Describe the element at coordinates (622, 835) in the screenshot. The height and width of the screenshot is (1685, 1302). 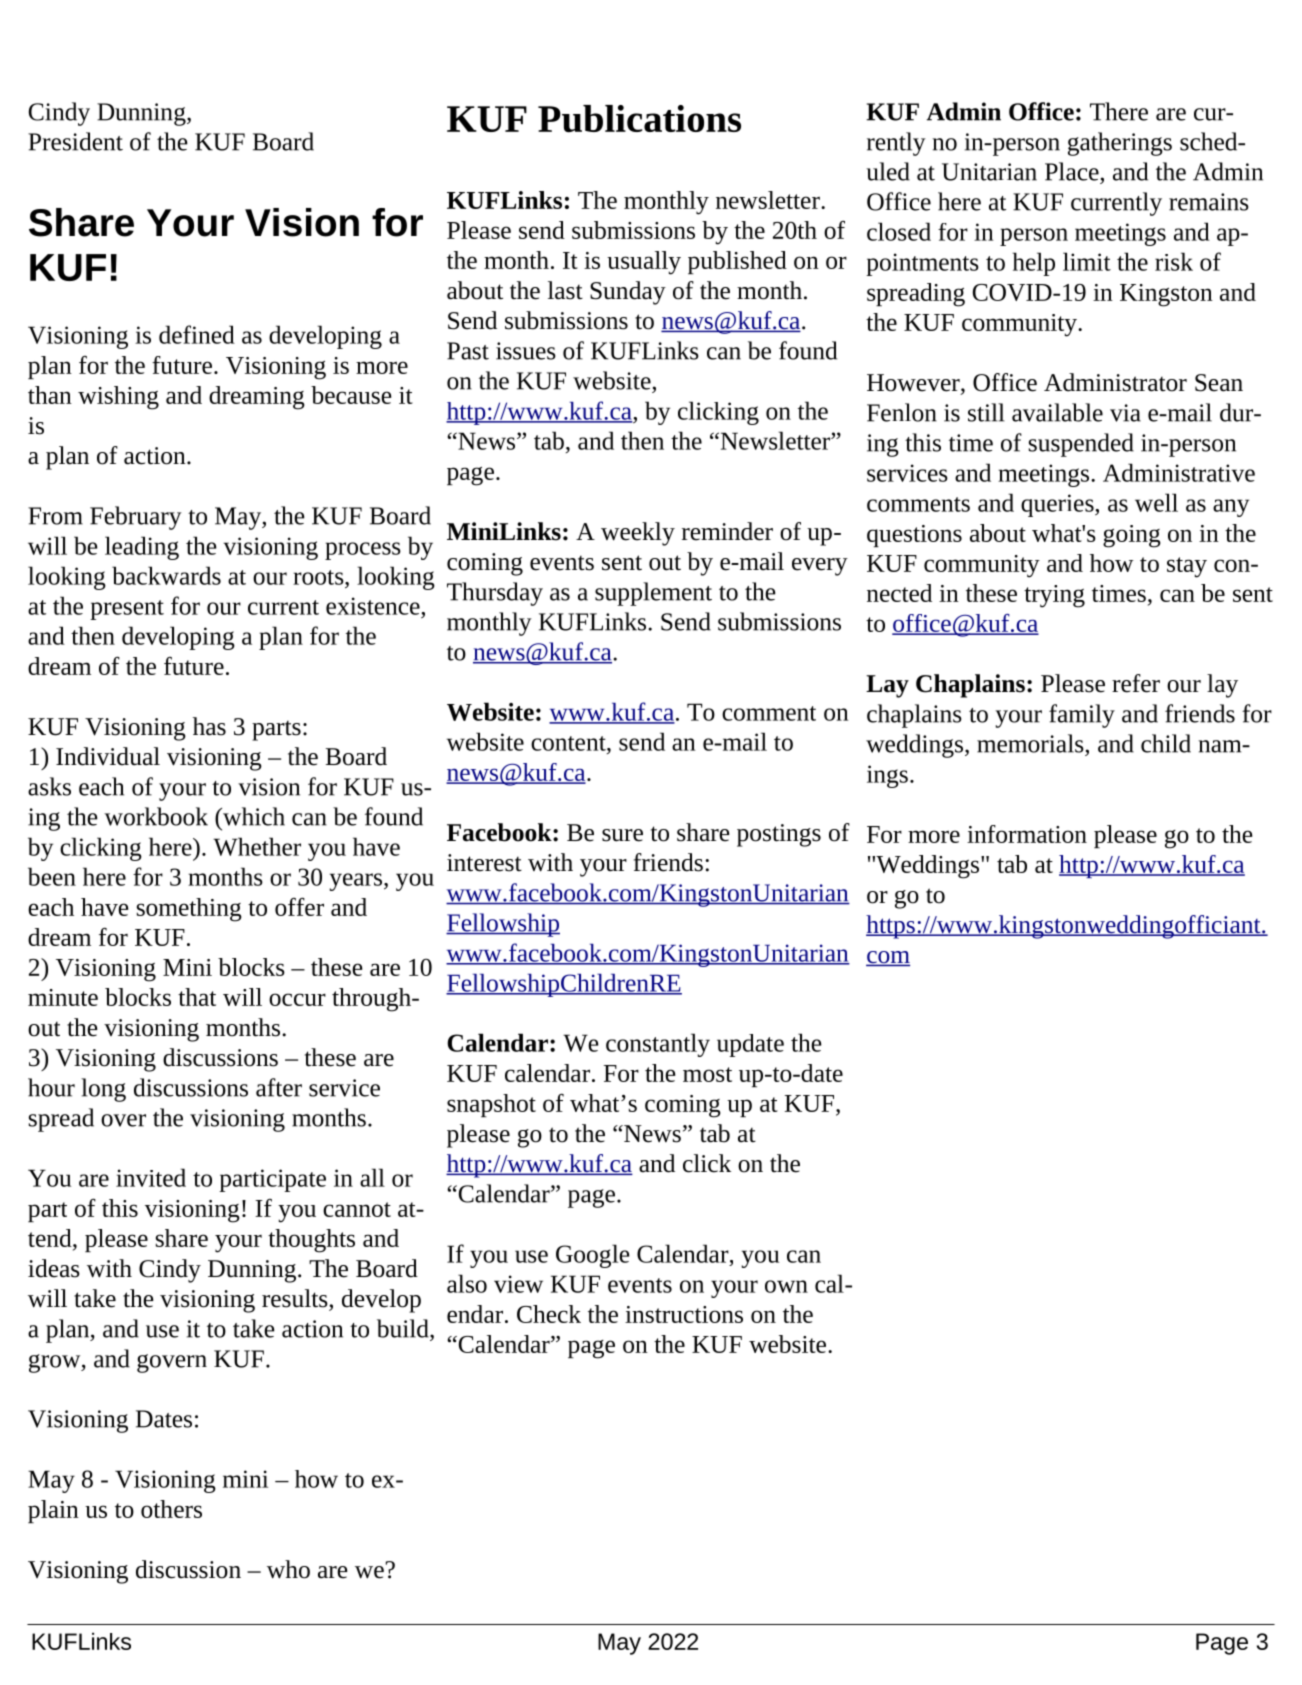
I see `sure` at that location.
